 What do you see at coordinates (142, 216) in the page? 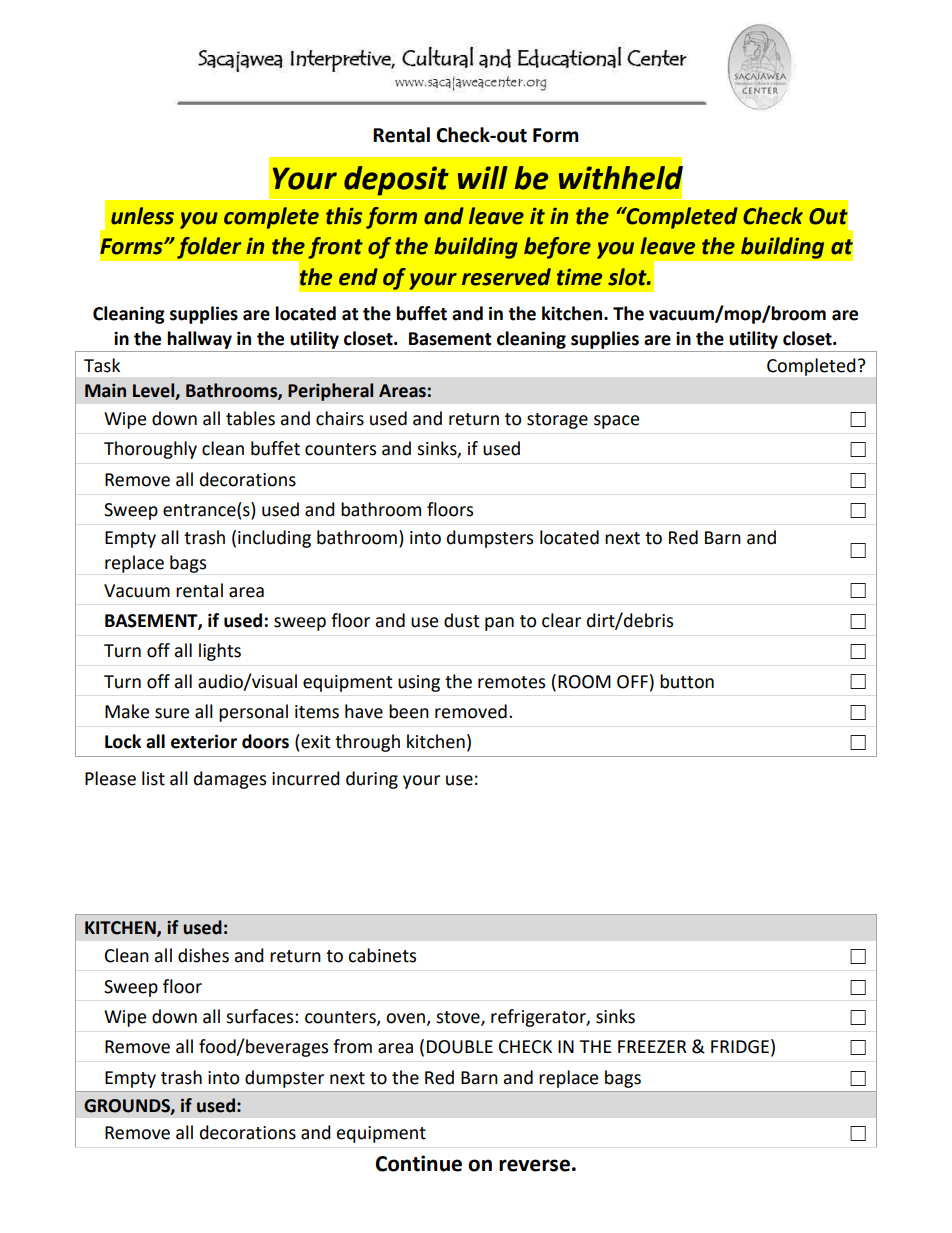
I see `unless` at bounding box center [142, 216].
